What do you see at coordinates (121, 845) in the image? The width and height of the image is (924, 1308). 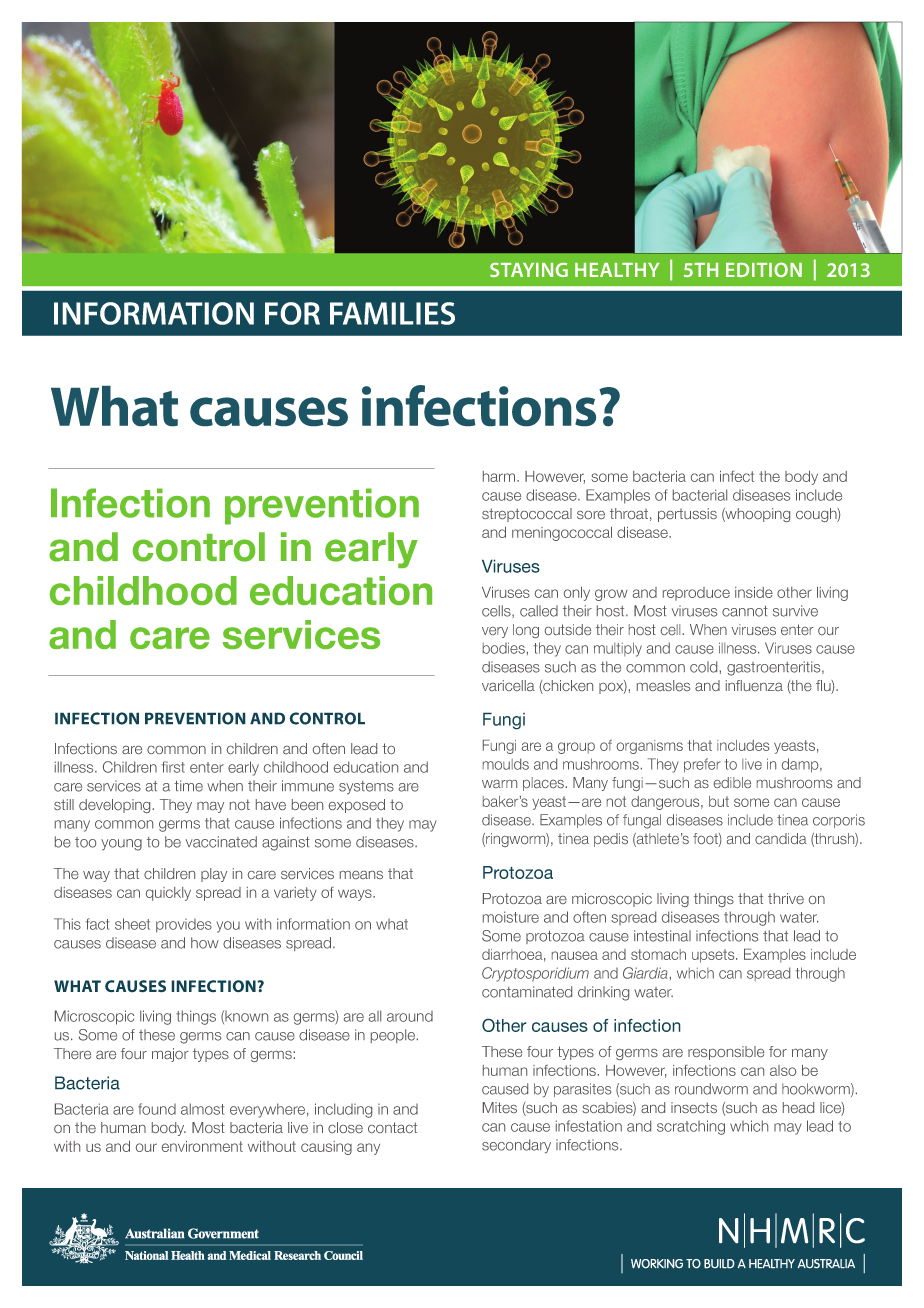 I see `young` at bounding box center [121, 845].
